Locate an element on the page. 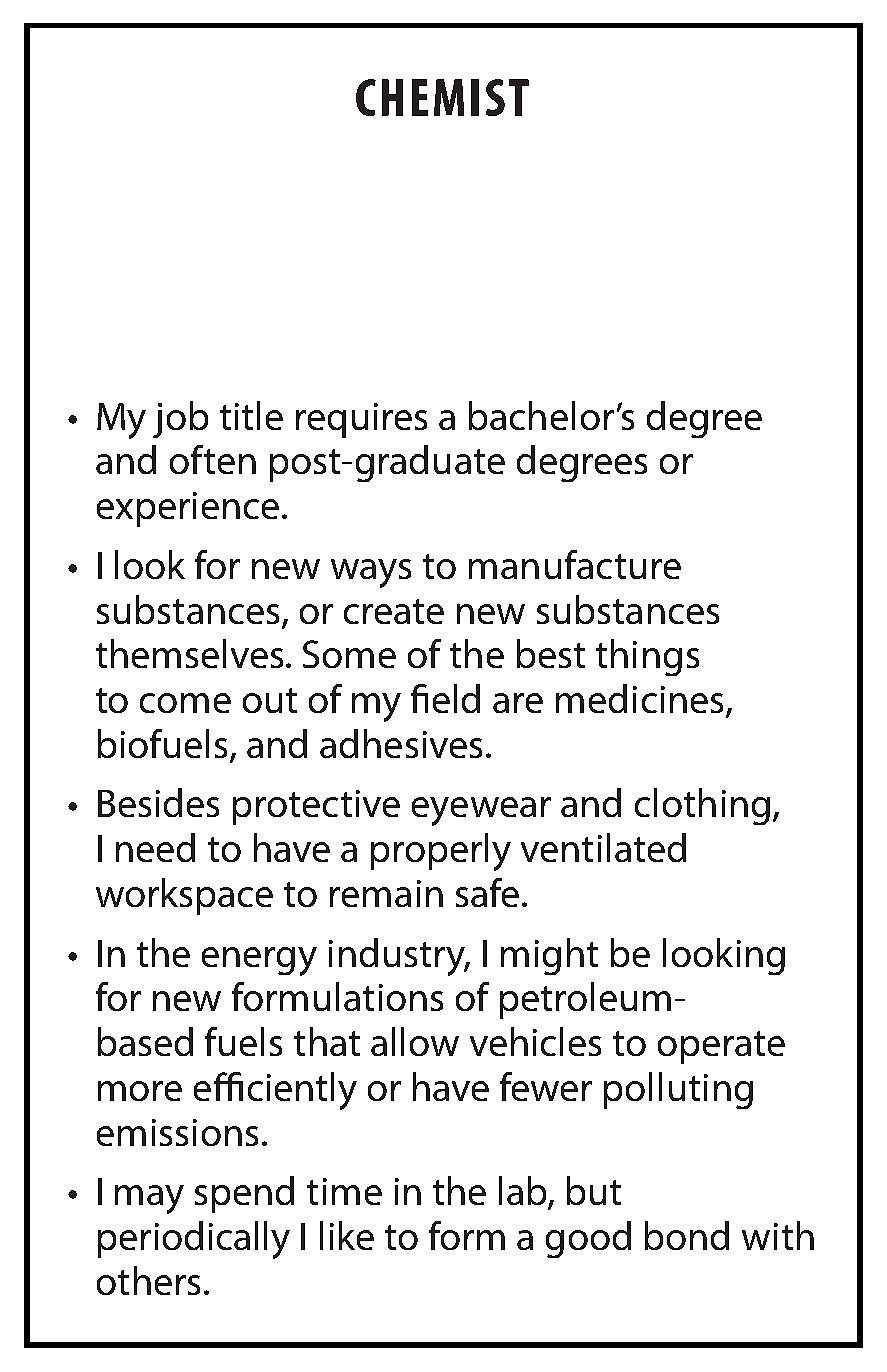 The width and height of the image is (887, 1372). manufacture is located at coordinates (575, 564).
